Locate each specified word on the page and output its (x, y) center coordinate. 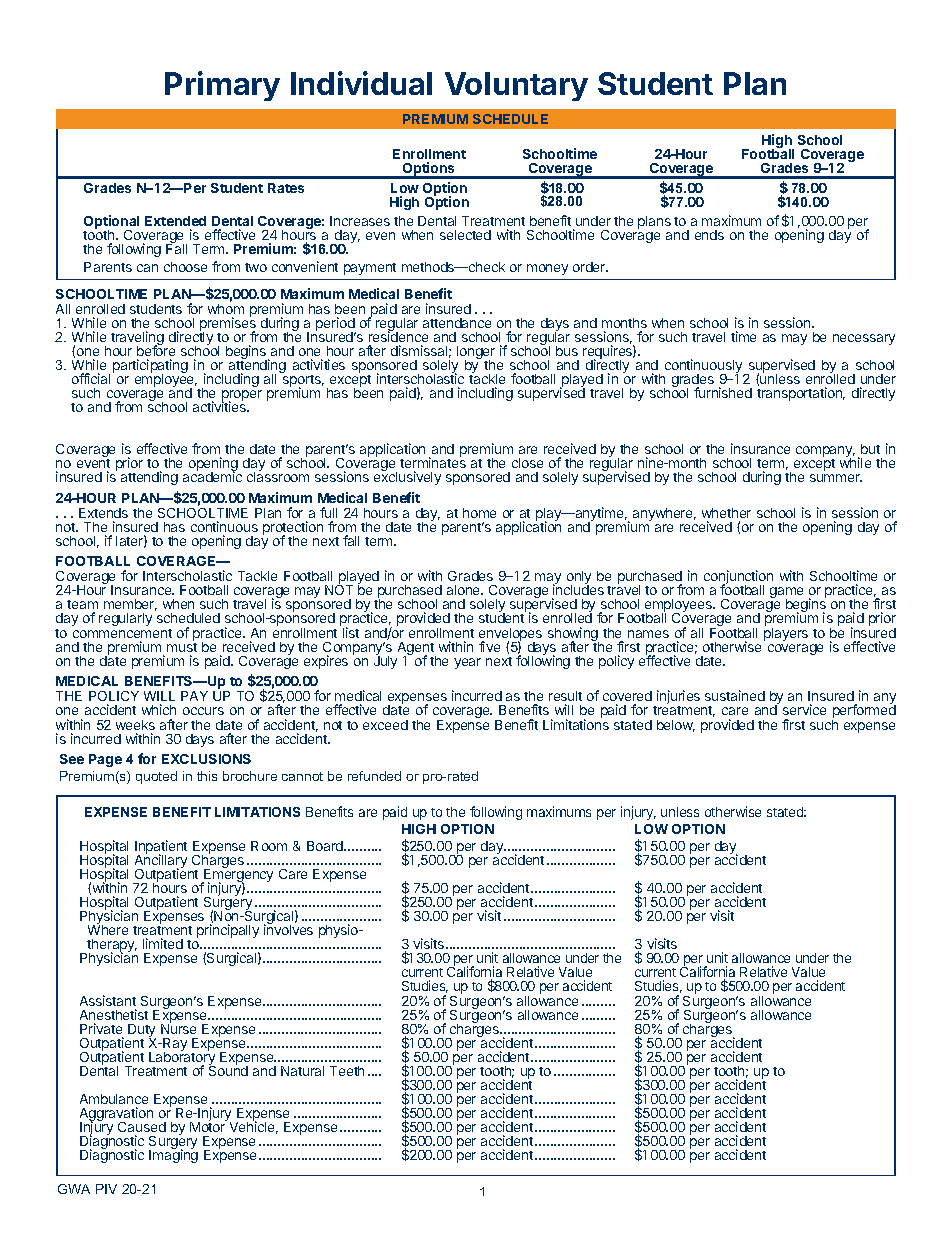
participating (150, 367)
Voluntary (516, 86)
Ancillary (161, 862)
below (676, 726)
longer (476, 354)
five (489, 646)
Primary (222, 86)
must (182, 647)
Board (326, 846)
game (786, 594)
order (590, 267)
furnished (723, 392)
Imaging (173, 1155)
